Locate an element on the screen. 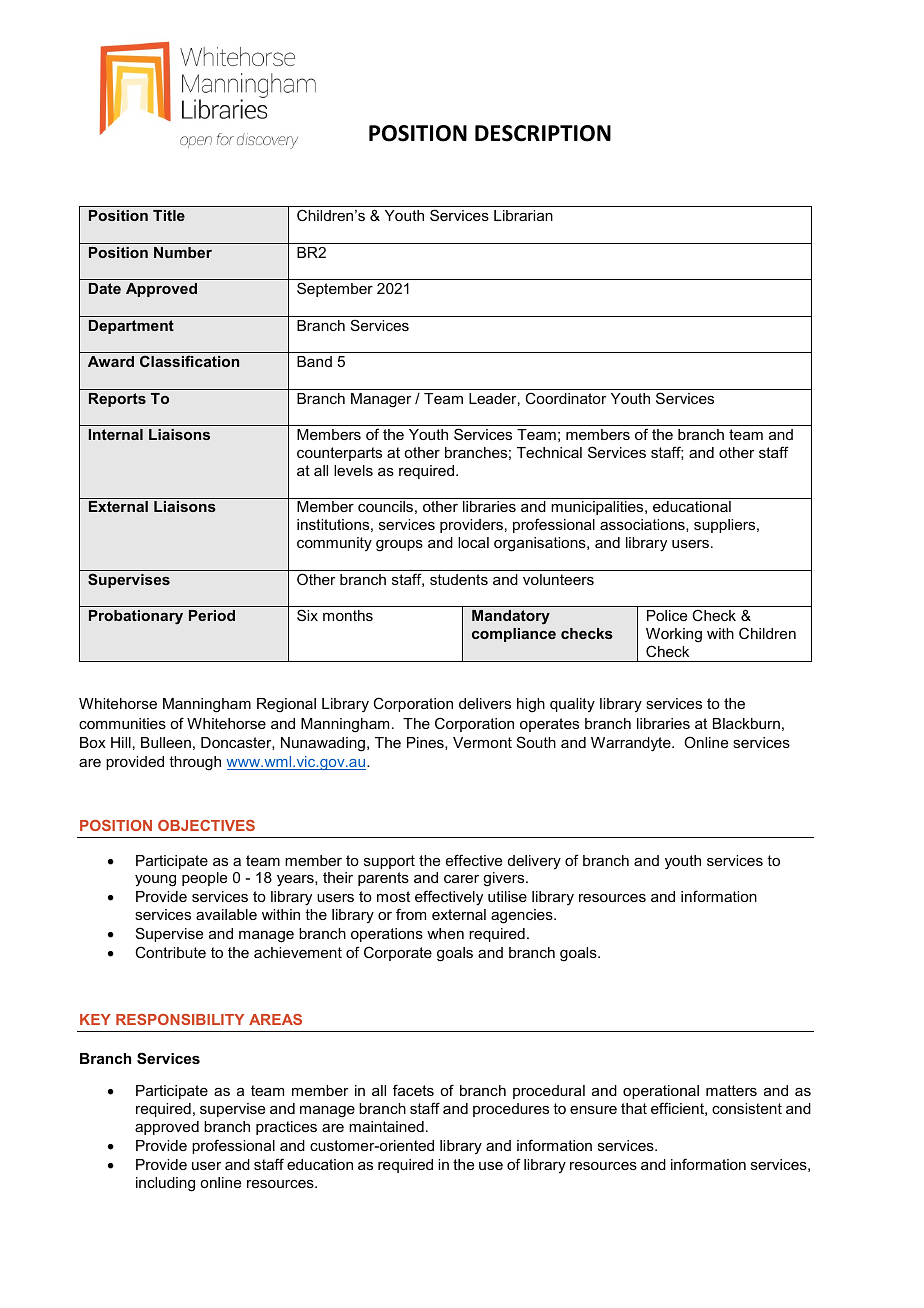  delivers is located at coordinates (485, 703).
